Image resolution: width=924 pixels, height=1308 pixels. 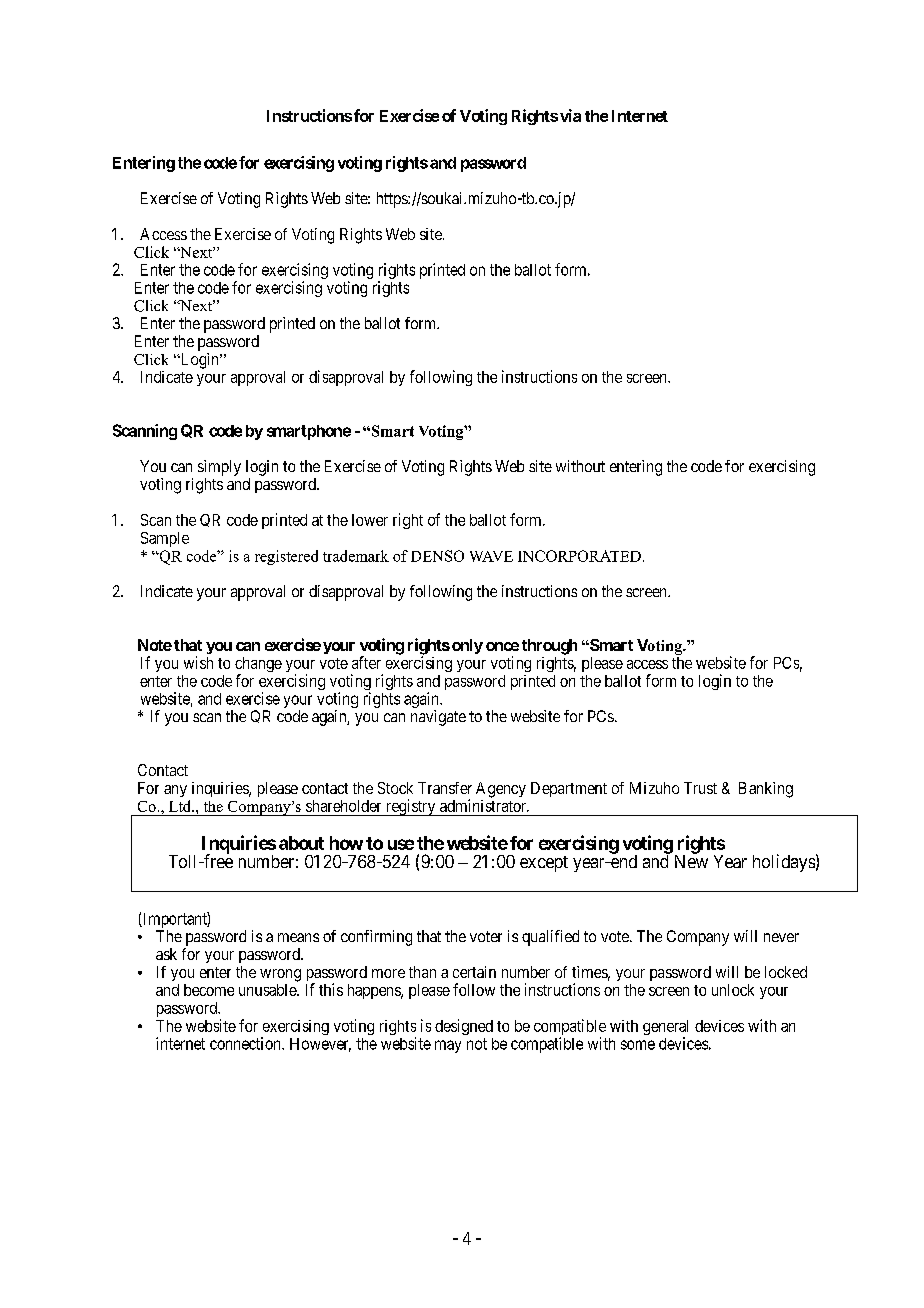 What do you see at coordinates (370, 520) in the screenshot?
I see `lower` at bounding box center [370, 520].
